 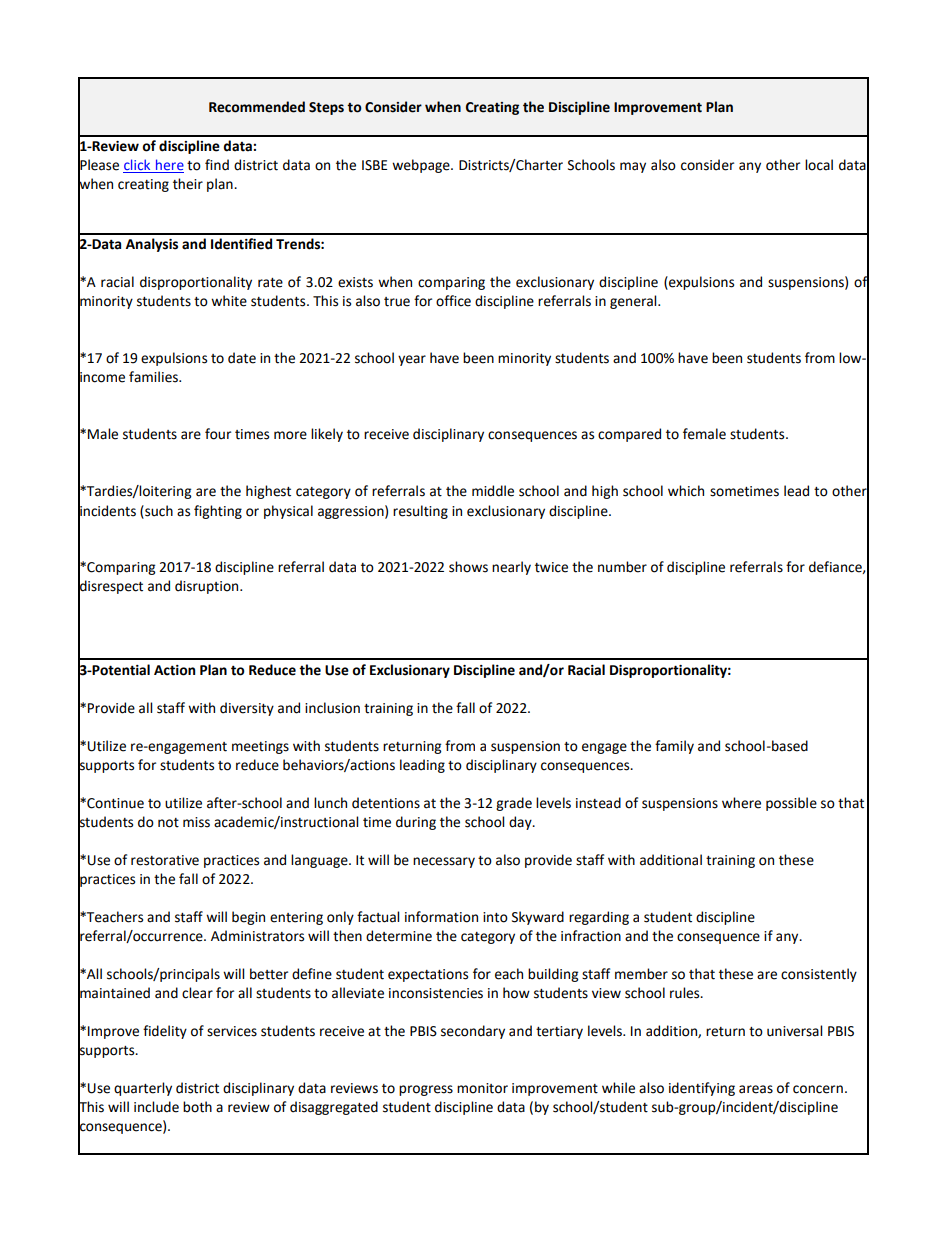 I want to click on areas, so click(x=756, y=1089).
